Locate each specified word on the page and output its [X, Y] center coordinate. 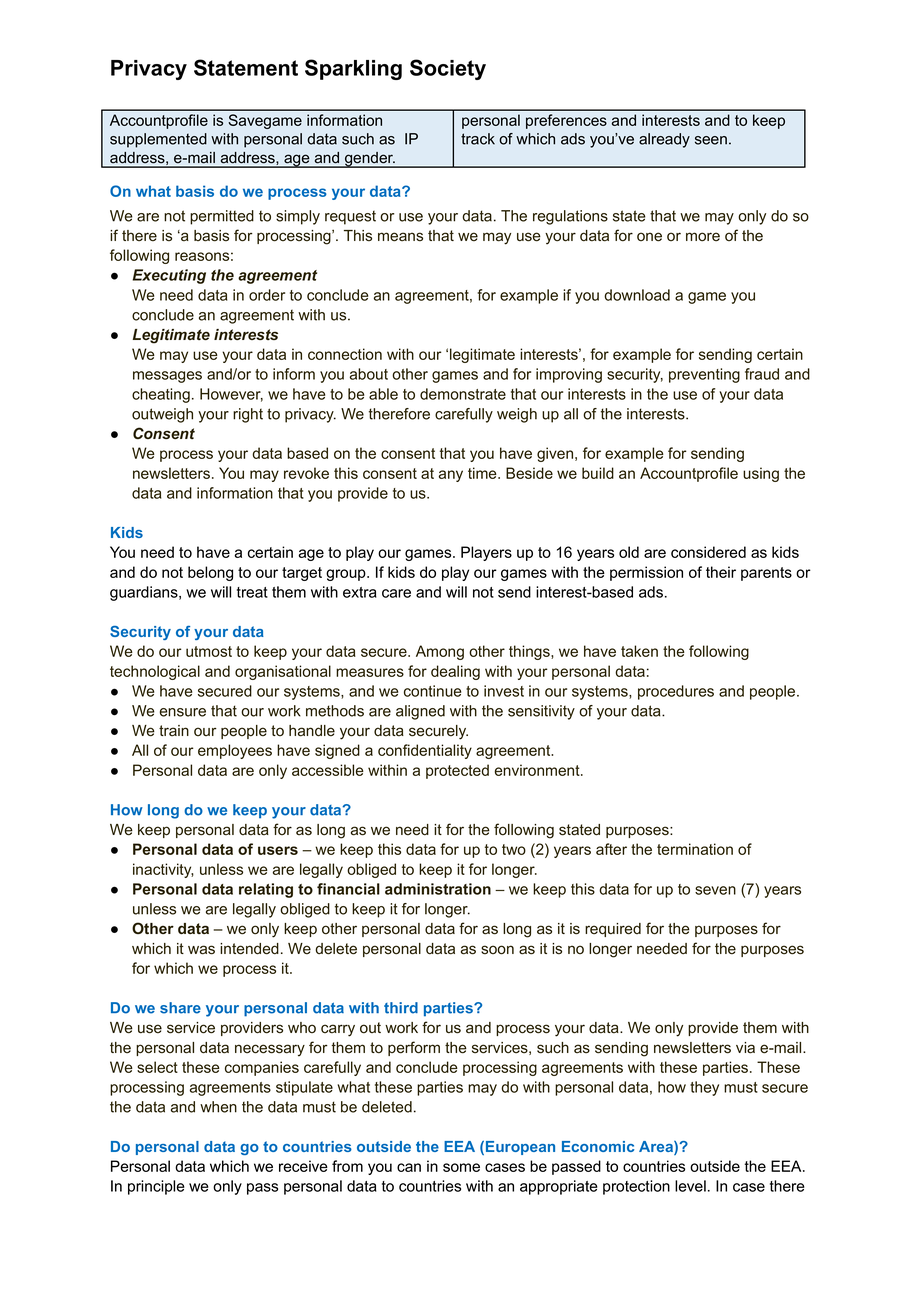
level [690, 1186]
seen [711, 140]
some [461, 1167]
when [218, 1107]
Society [448, 69]
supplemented [158, 140]
